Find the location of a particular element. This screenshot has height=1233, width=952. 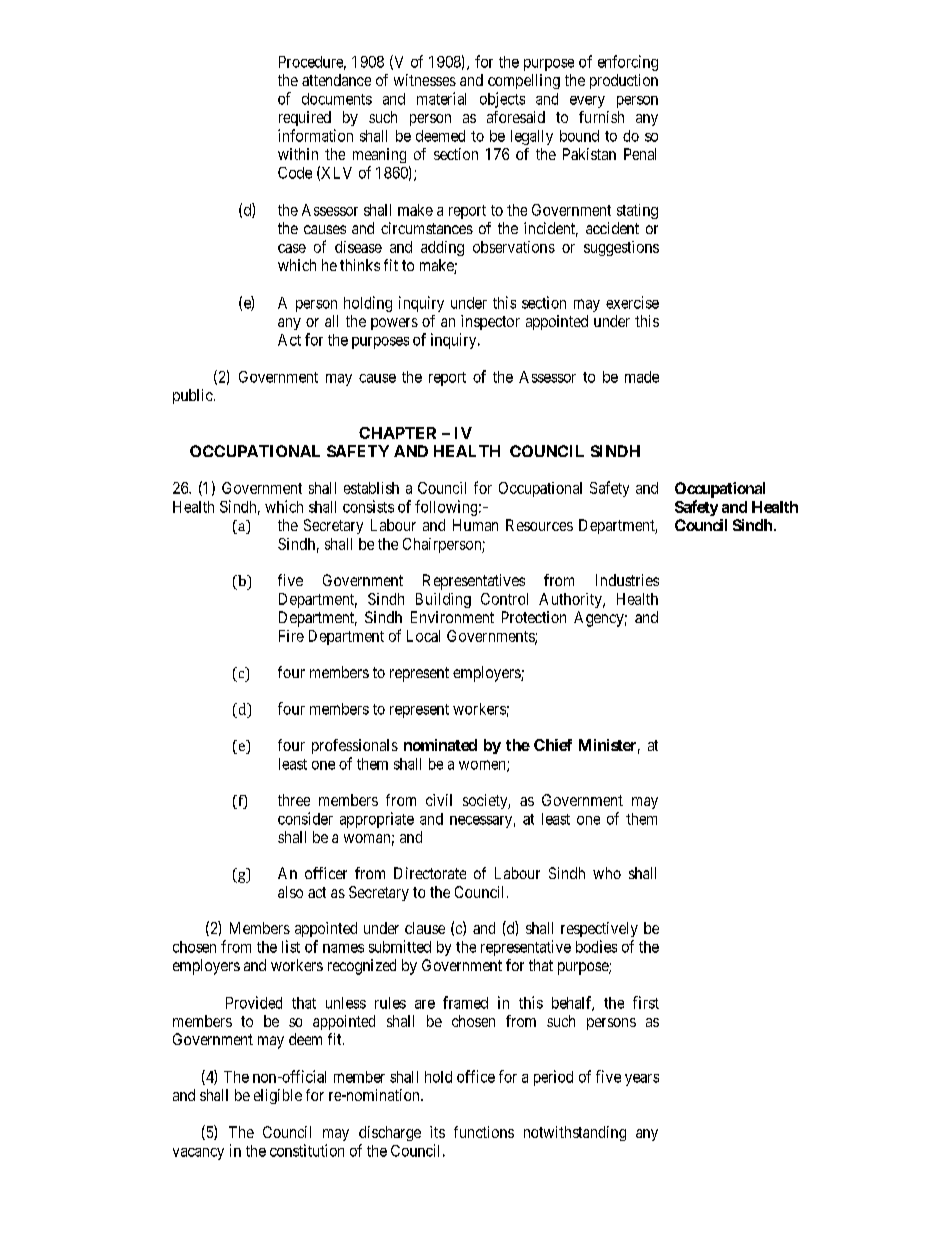

Authority is located at coordinates (571, 600).
